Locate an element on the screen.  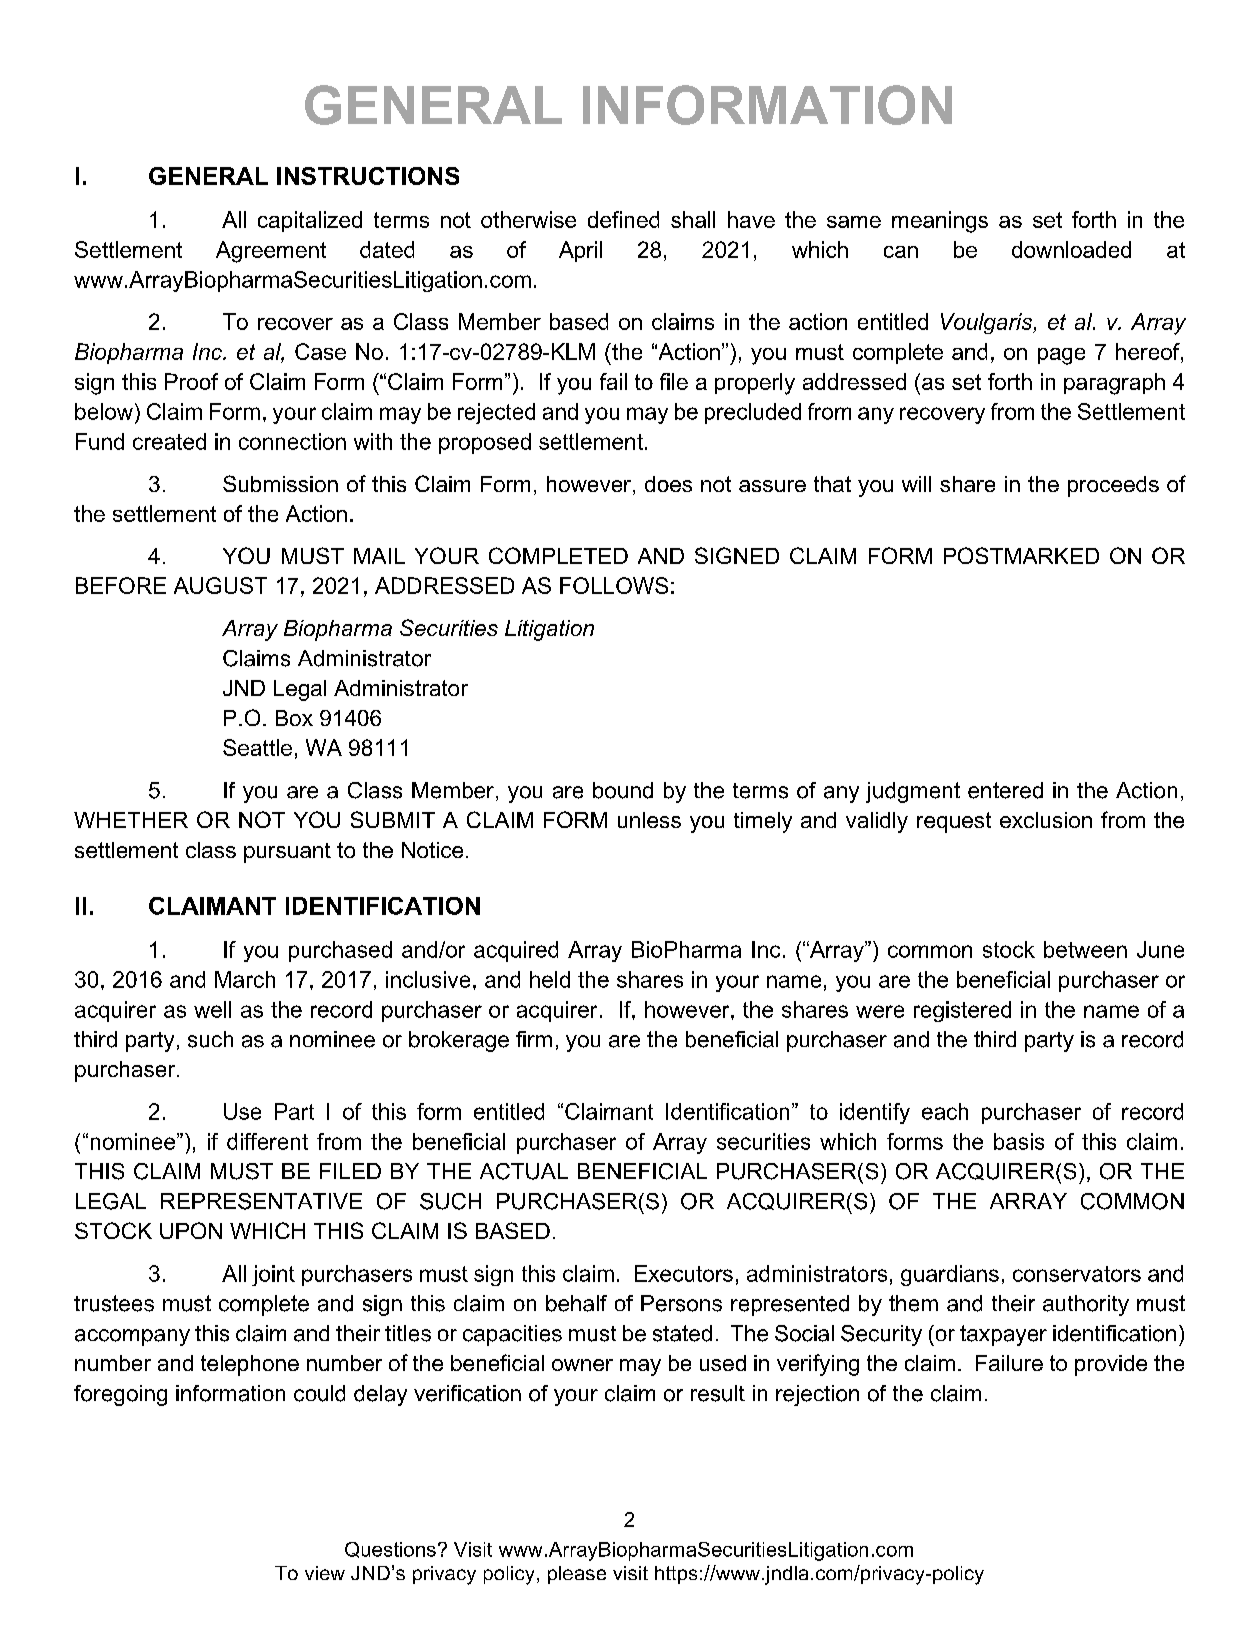
Agreement is located at coordinates (271, 252).
